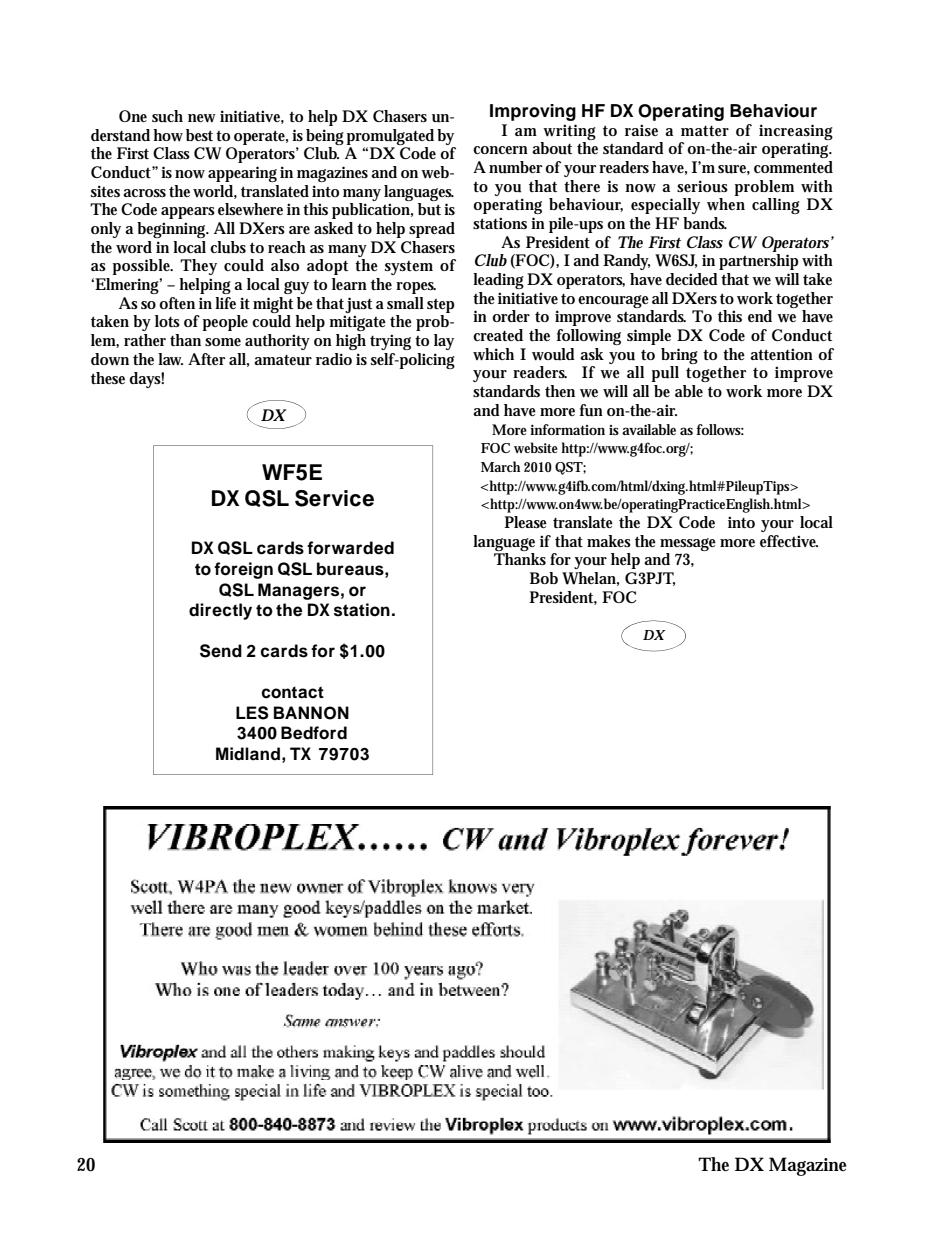 The width and height of the screenshot is (952, 1233). I want to click on They, so click(198, 267).
